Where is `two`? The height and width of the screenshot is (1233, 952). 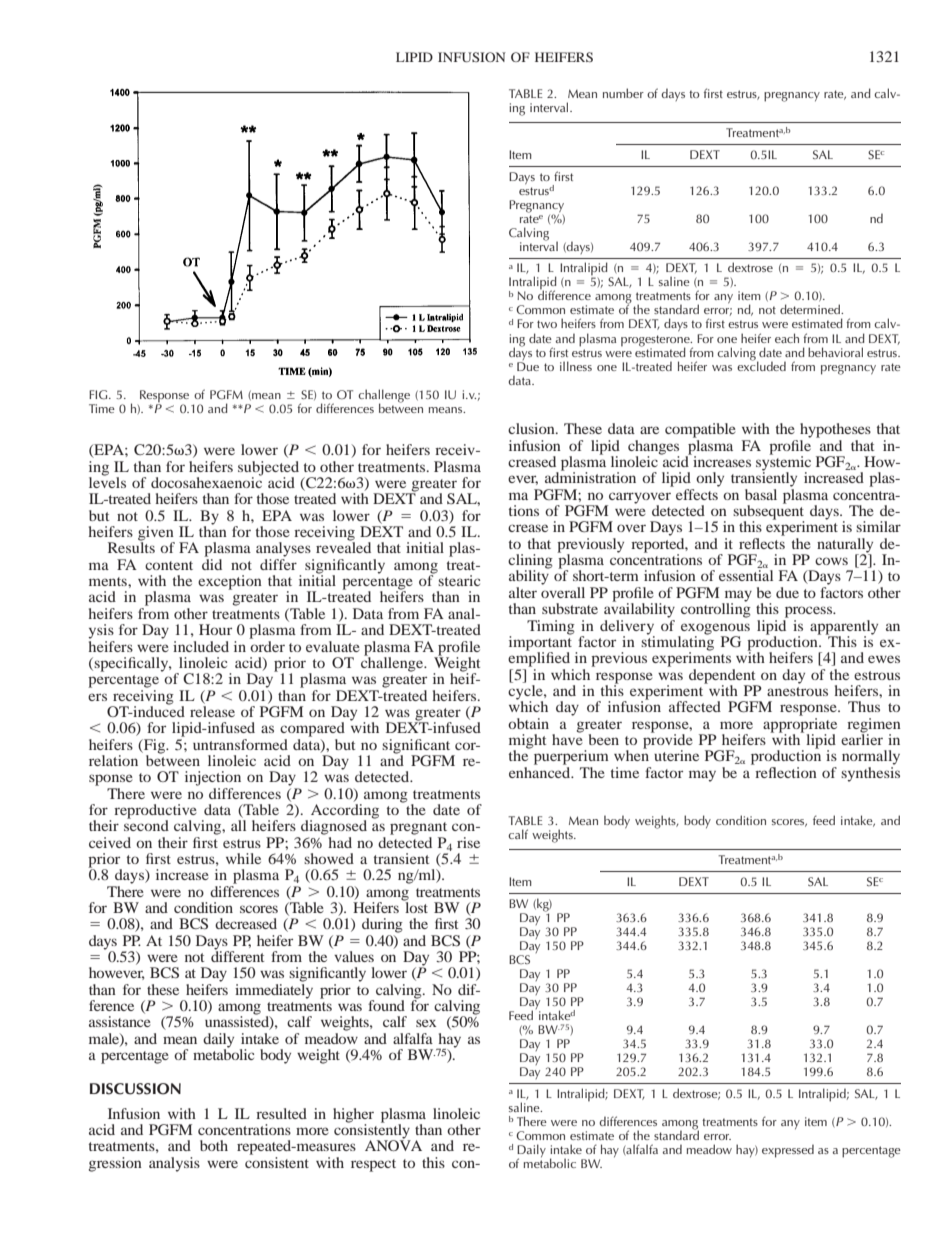
two is located at coordinates (547, 324).
